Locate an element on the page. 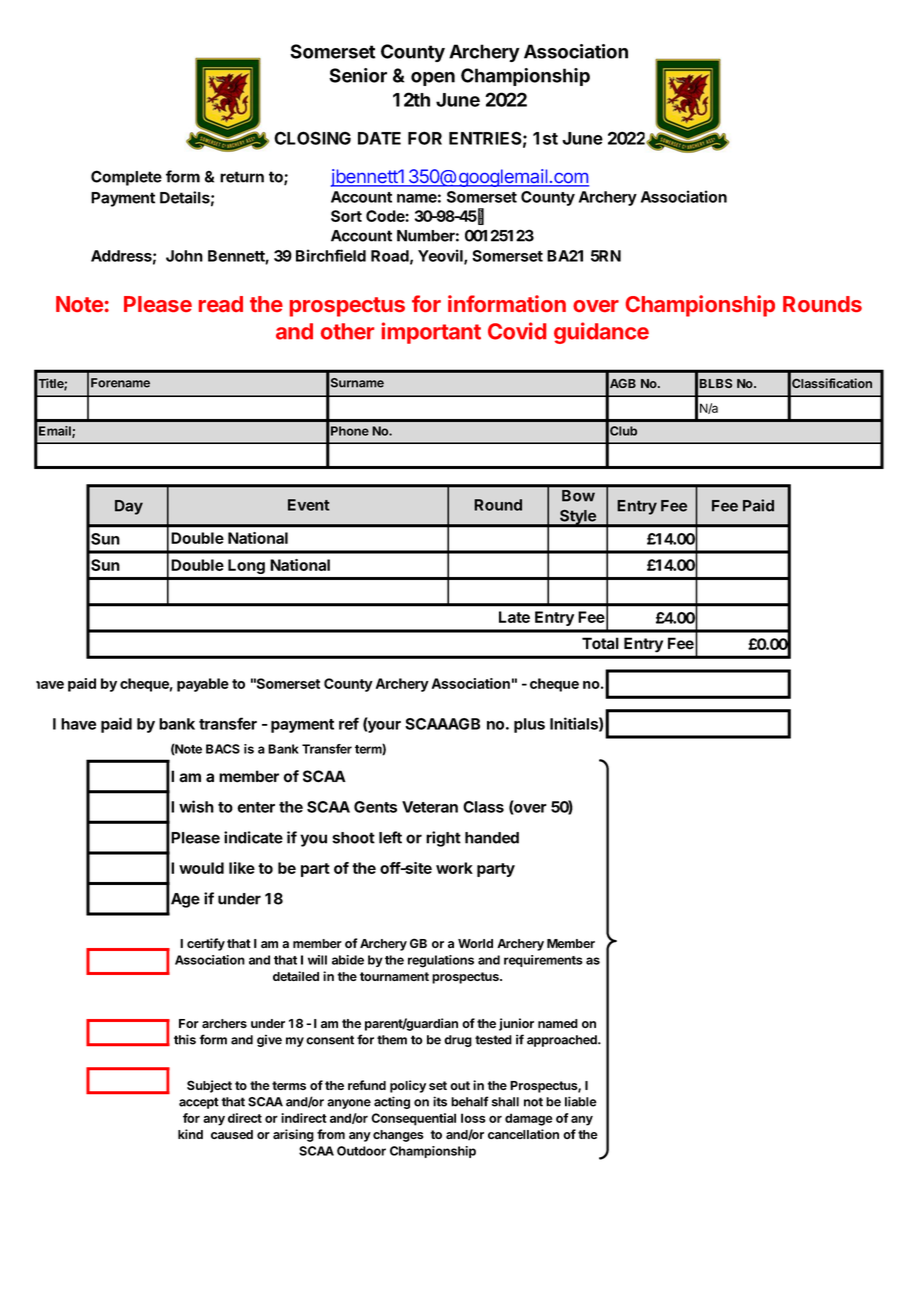  would is located at coordinates (201, 868).
